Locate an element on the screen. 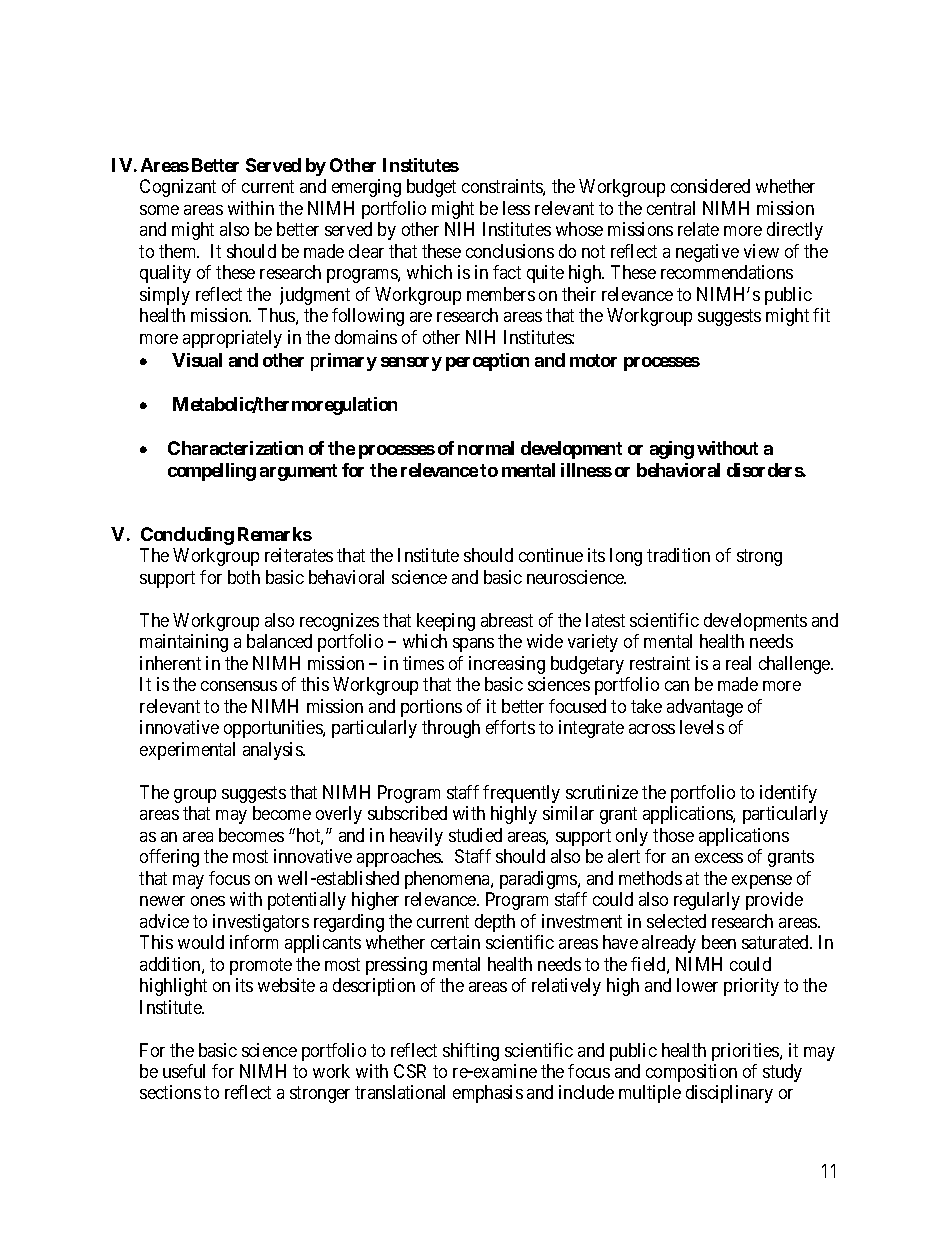 This screenshot has height=1233, width=952. less is located at coordinates (516, 208).
